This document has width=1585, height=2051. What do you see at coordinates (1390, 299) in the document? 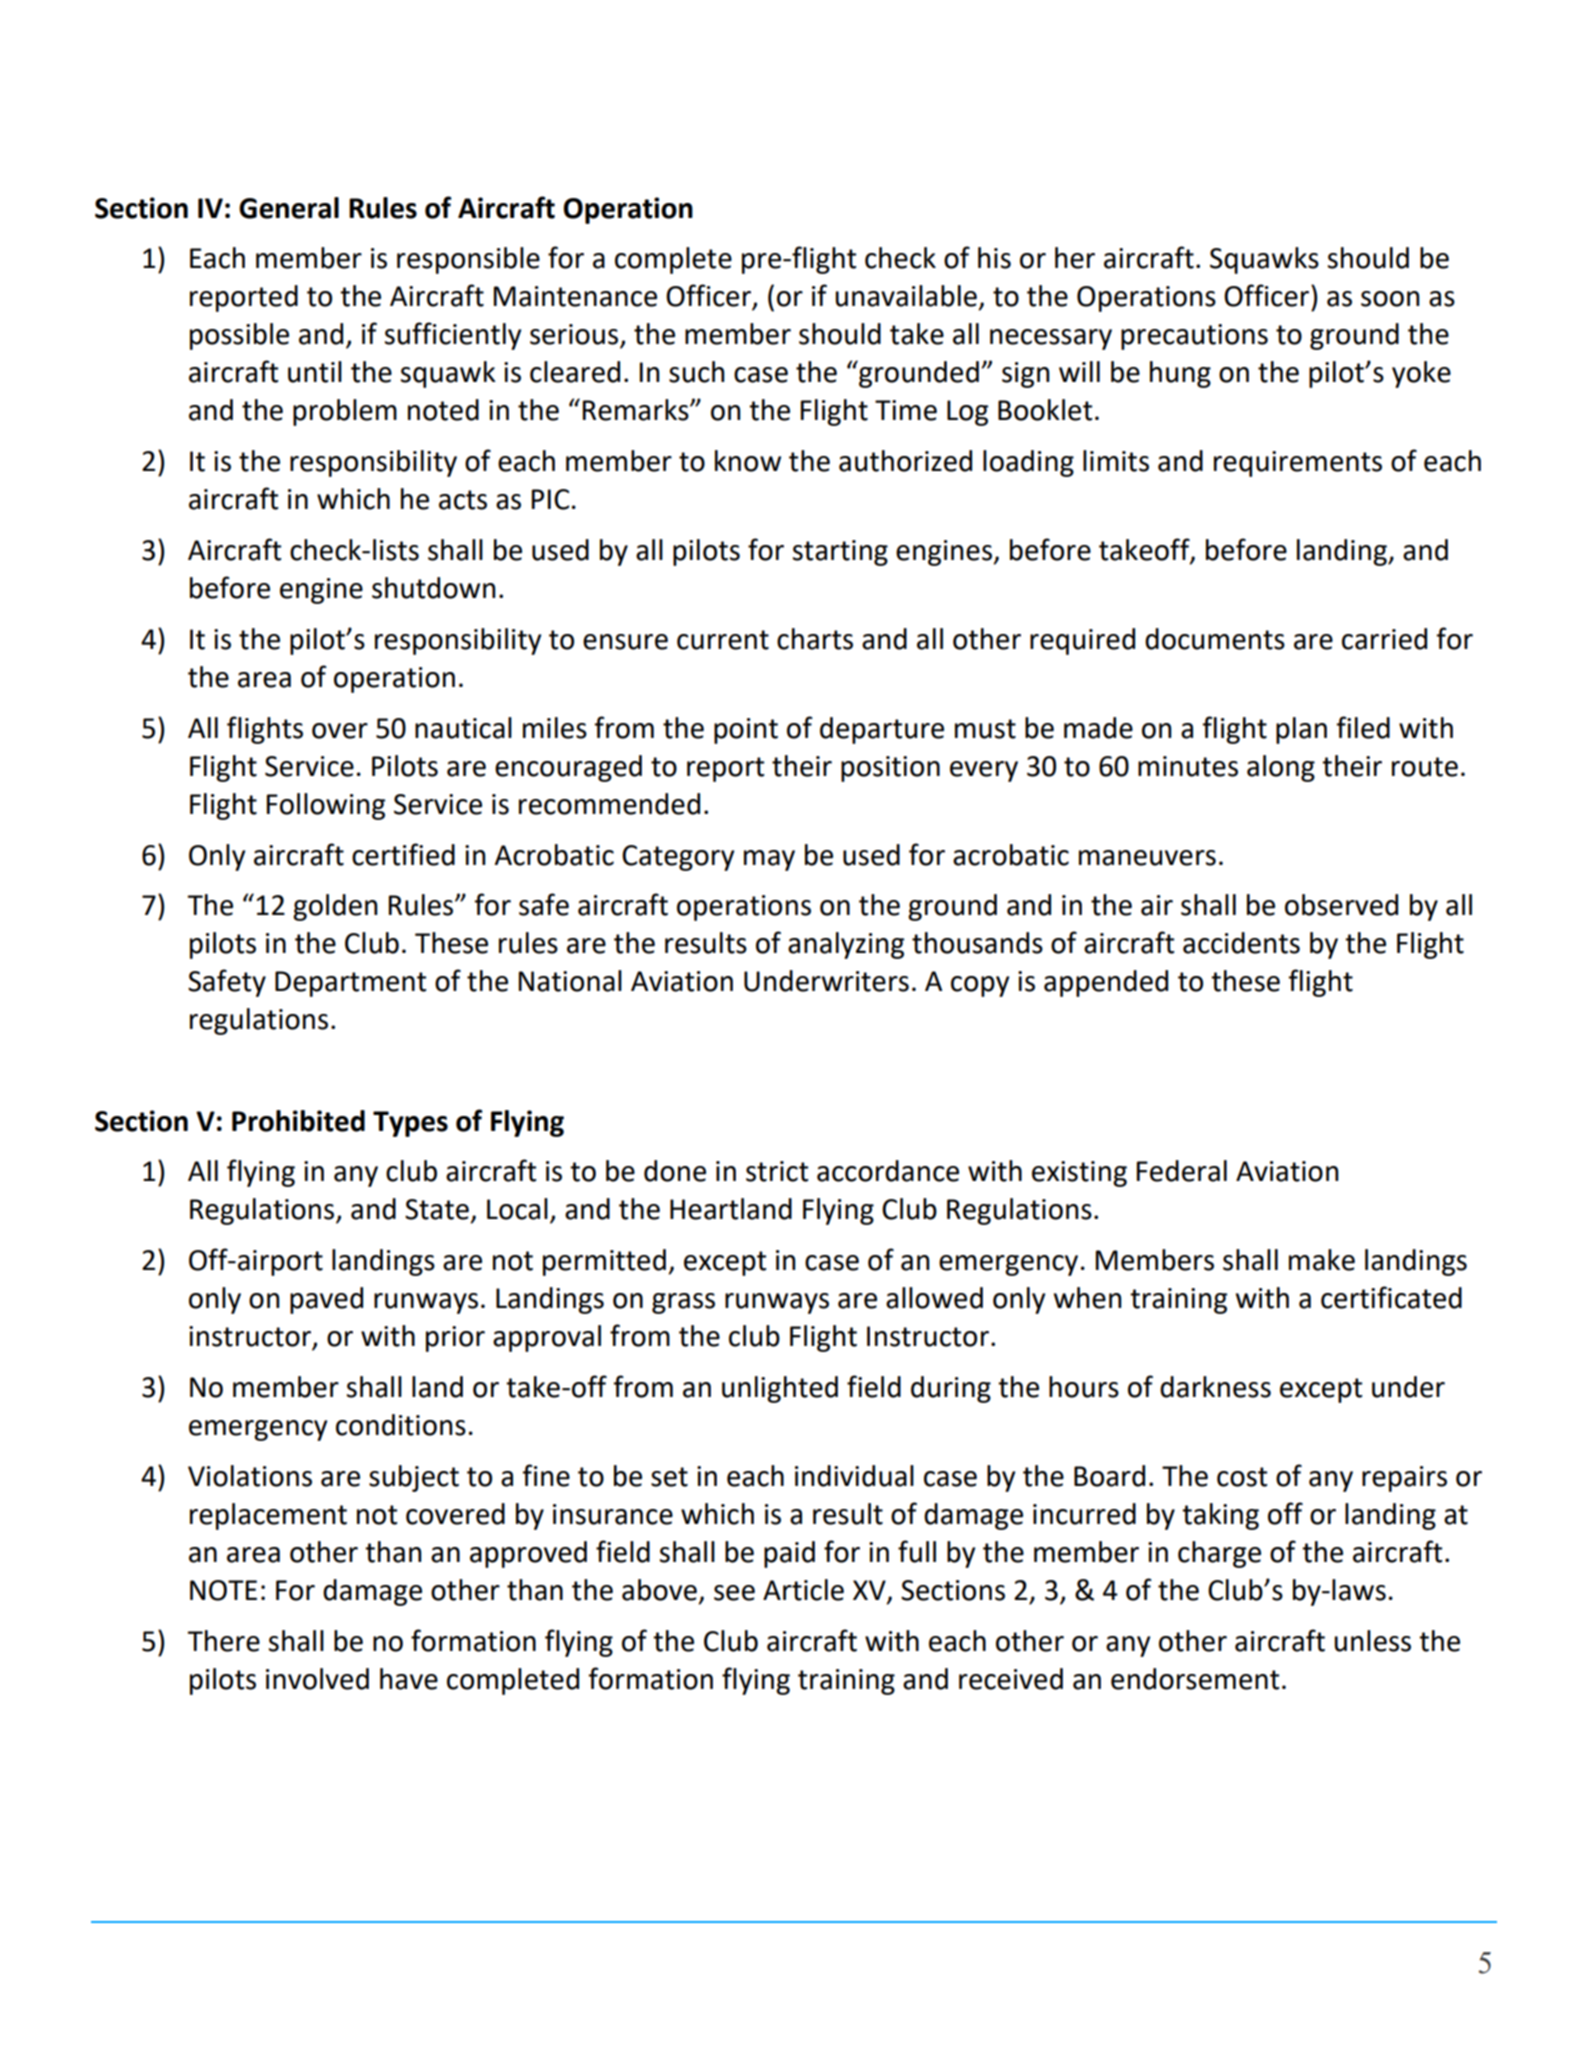
I see `soon` at bounding box center [1390, 299].
